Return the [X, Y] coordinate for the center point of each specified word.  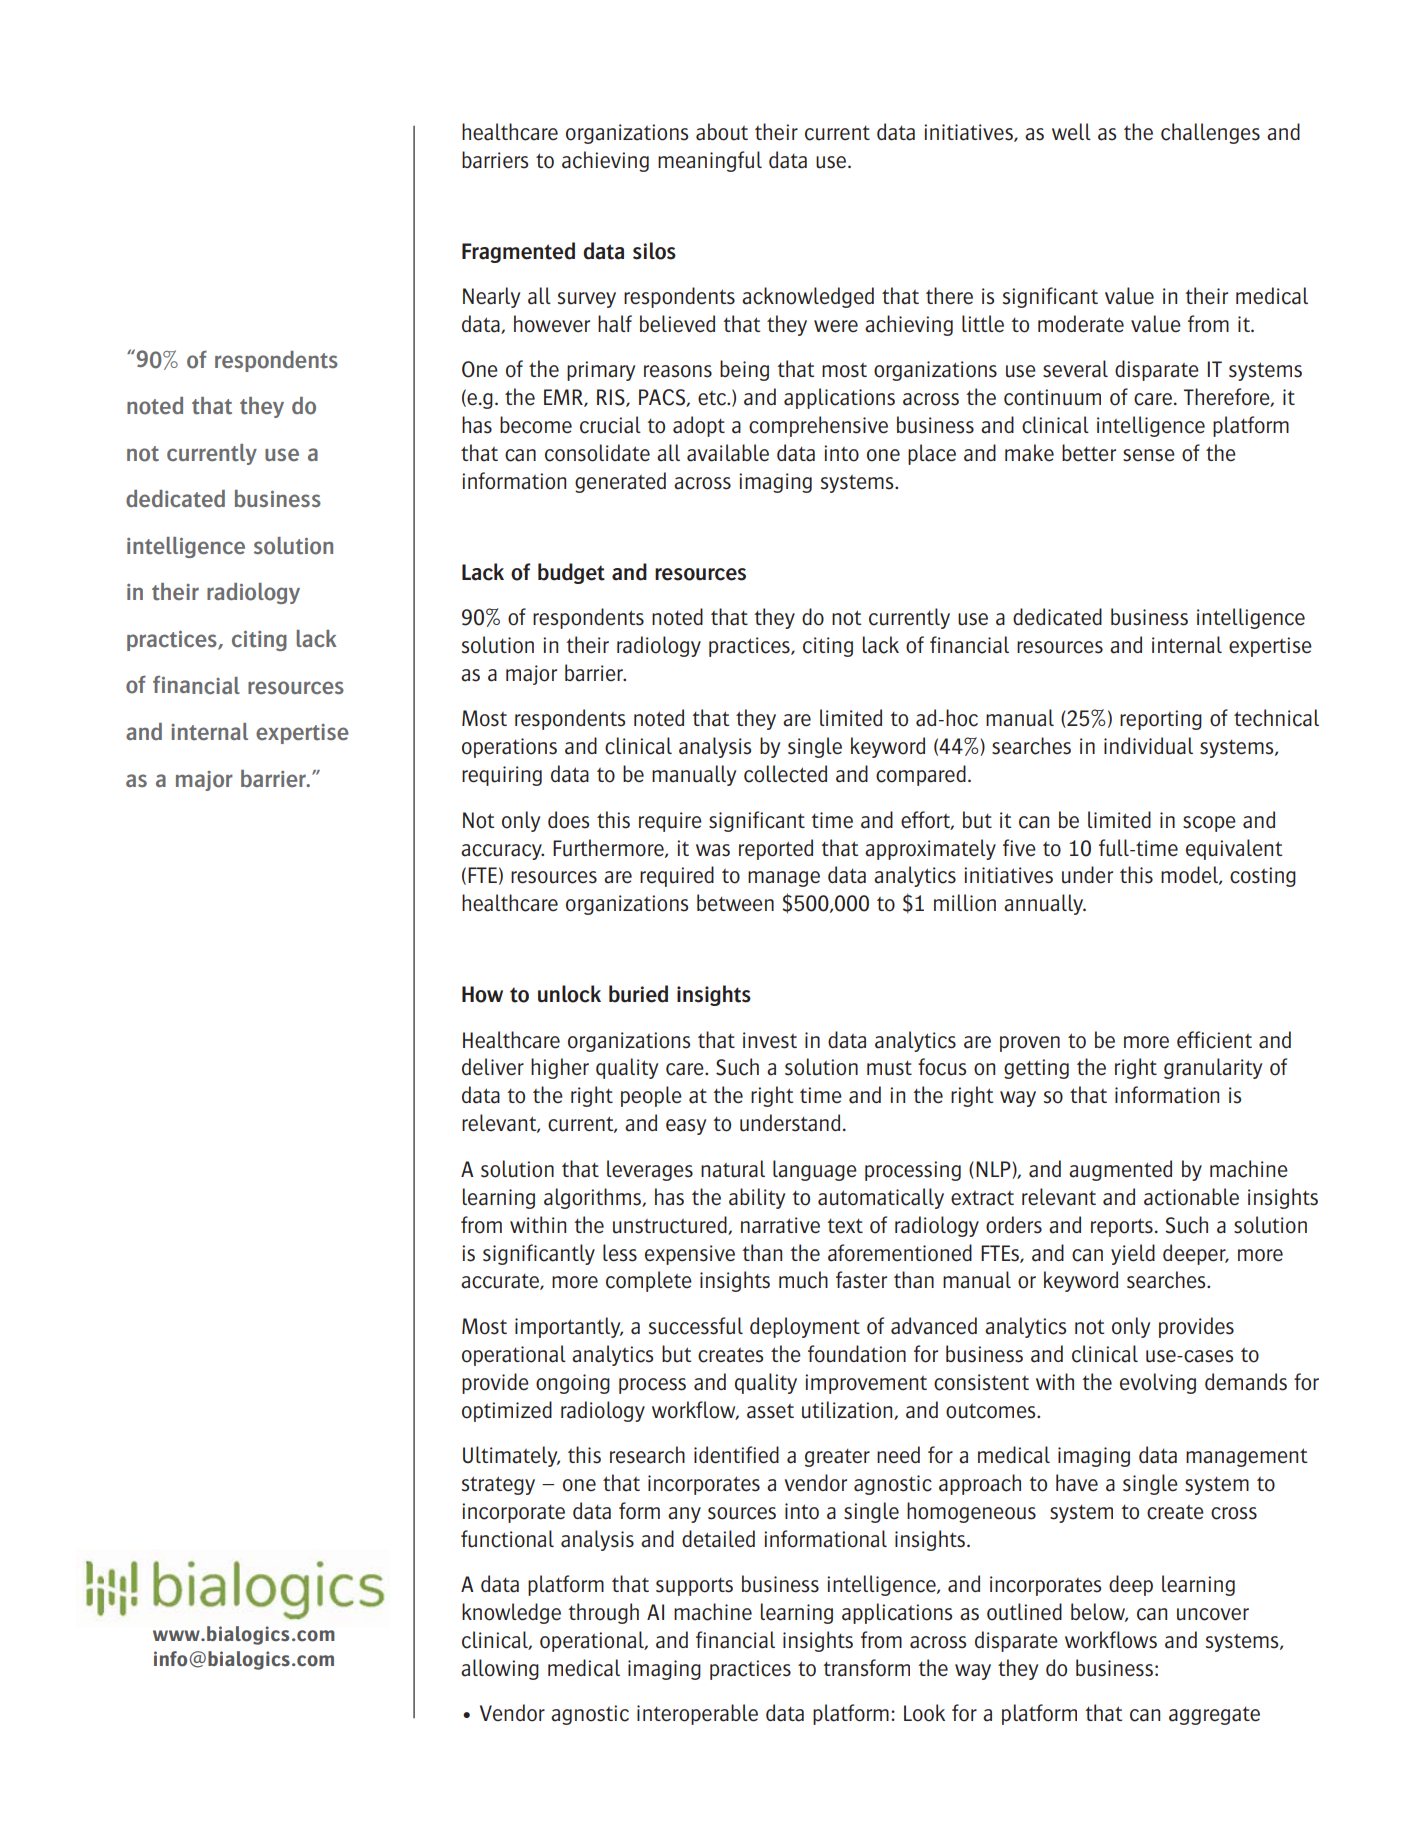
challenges [1210, 133]
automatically [881, 1198]
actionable [1191, 1197]
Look [924, 1713]
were [836, 326]
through [603, 1613]
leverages [650, 1170]
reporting [1161, 720]
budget [571, 573]
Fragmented [518, 252]
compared [921, 775]
